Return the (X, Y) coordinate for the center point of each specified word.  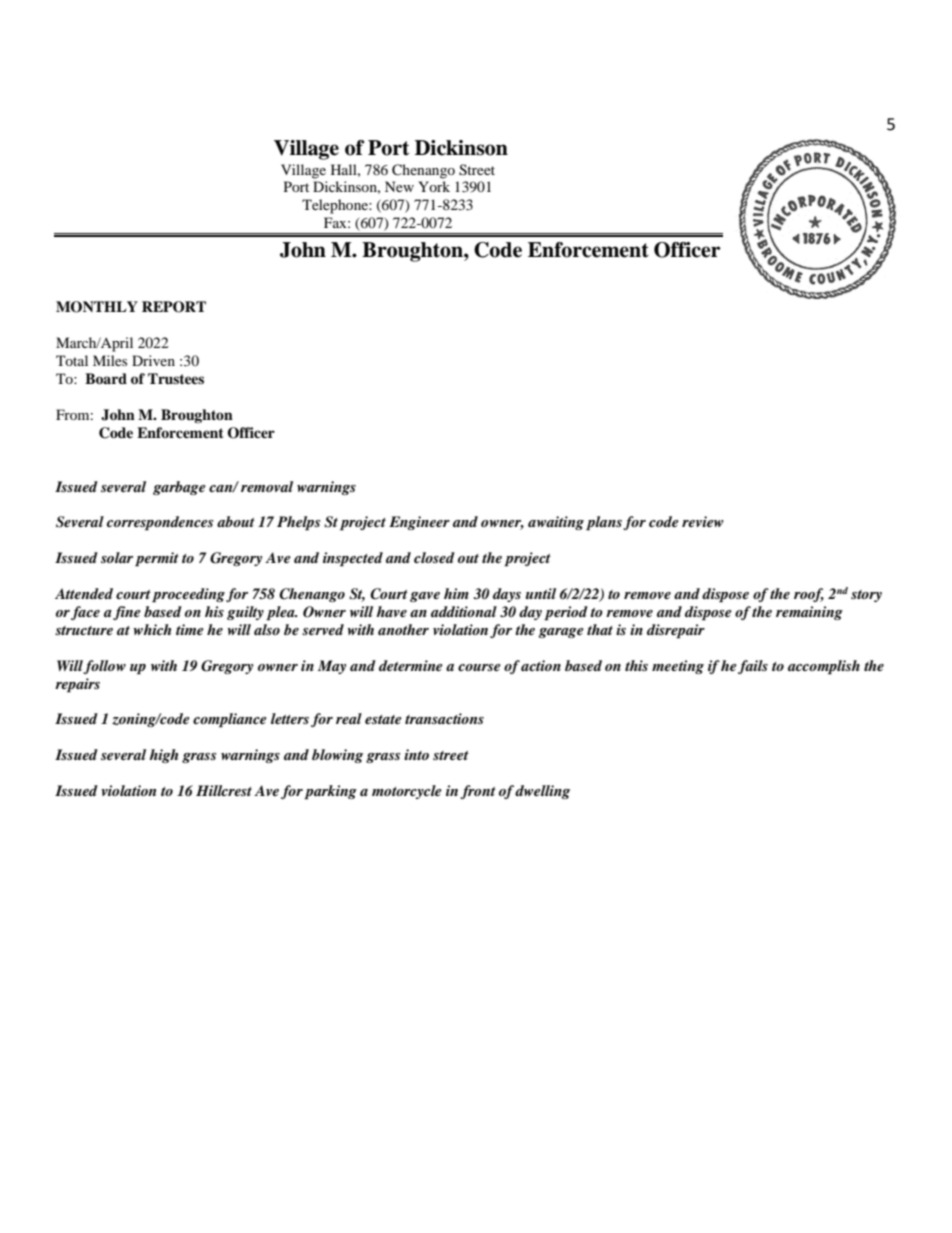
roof (809, 595)
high (163, 756)
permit (157, 559)
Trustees (176, 378)
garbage (179, 488)
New (399, 186)
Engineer (419, 523)
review (703, 521)
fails (753, 667)
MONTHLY (97, 307)
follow (104, 667)
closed (434, 557)
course (479, 667)
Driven (153, 360)
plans (604, 523)
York (434, 186)
